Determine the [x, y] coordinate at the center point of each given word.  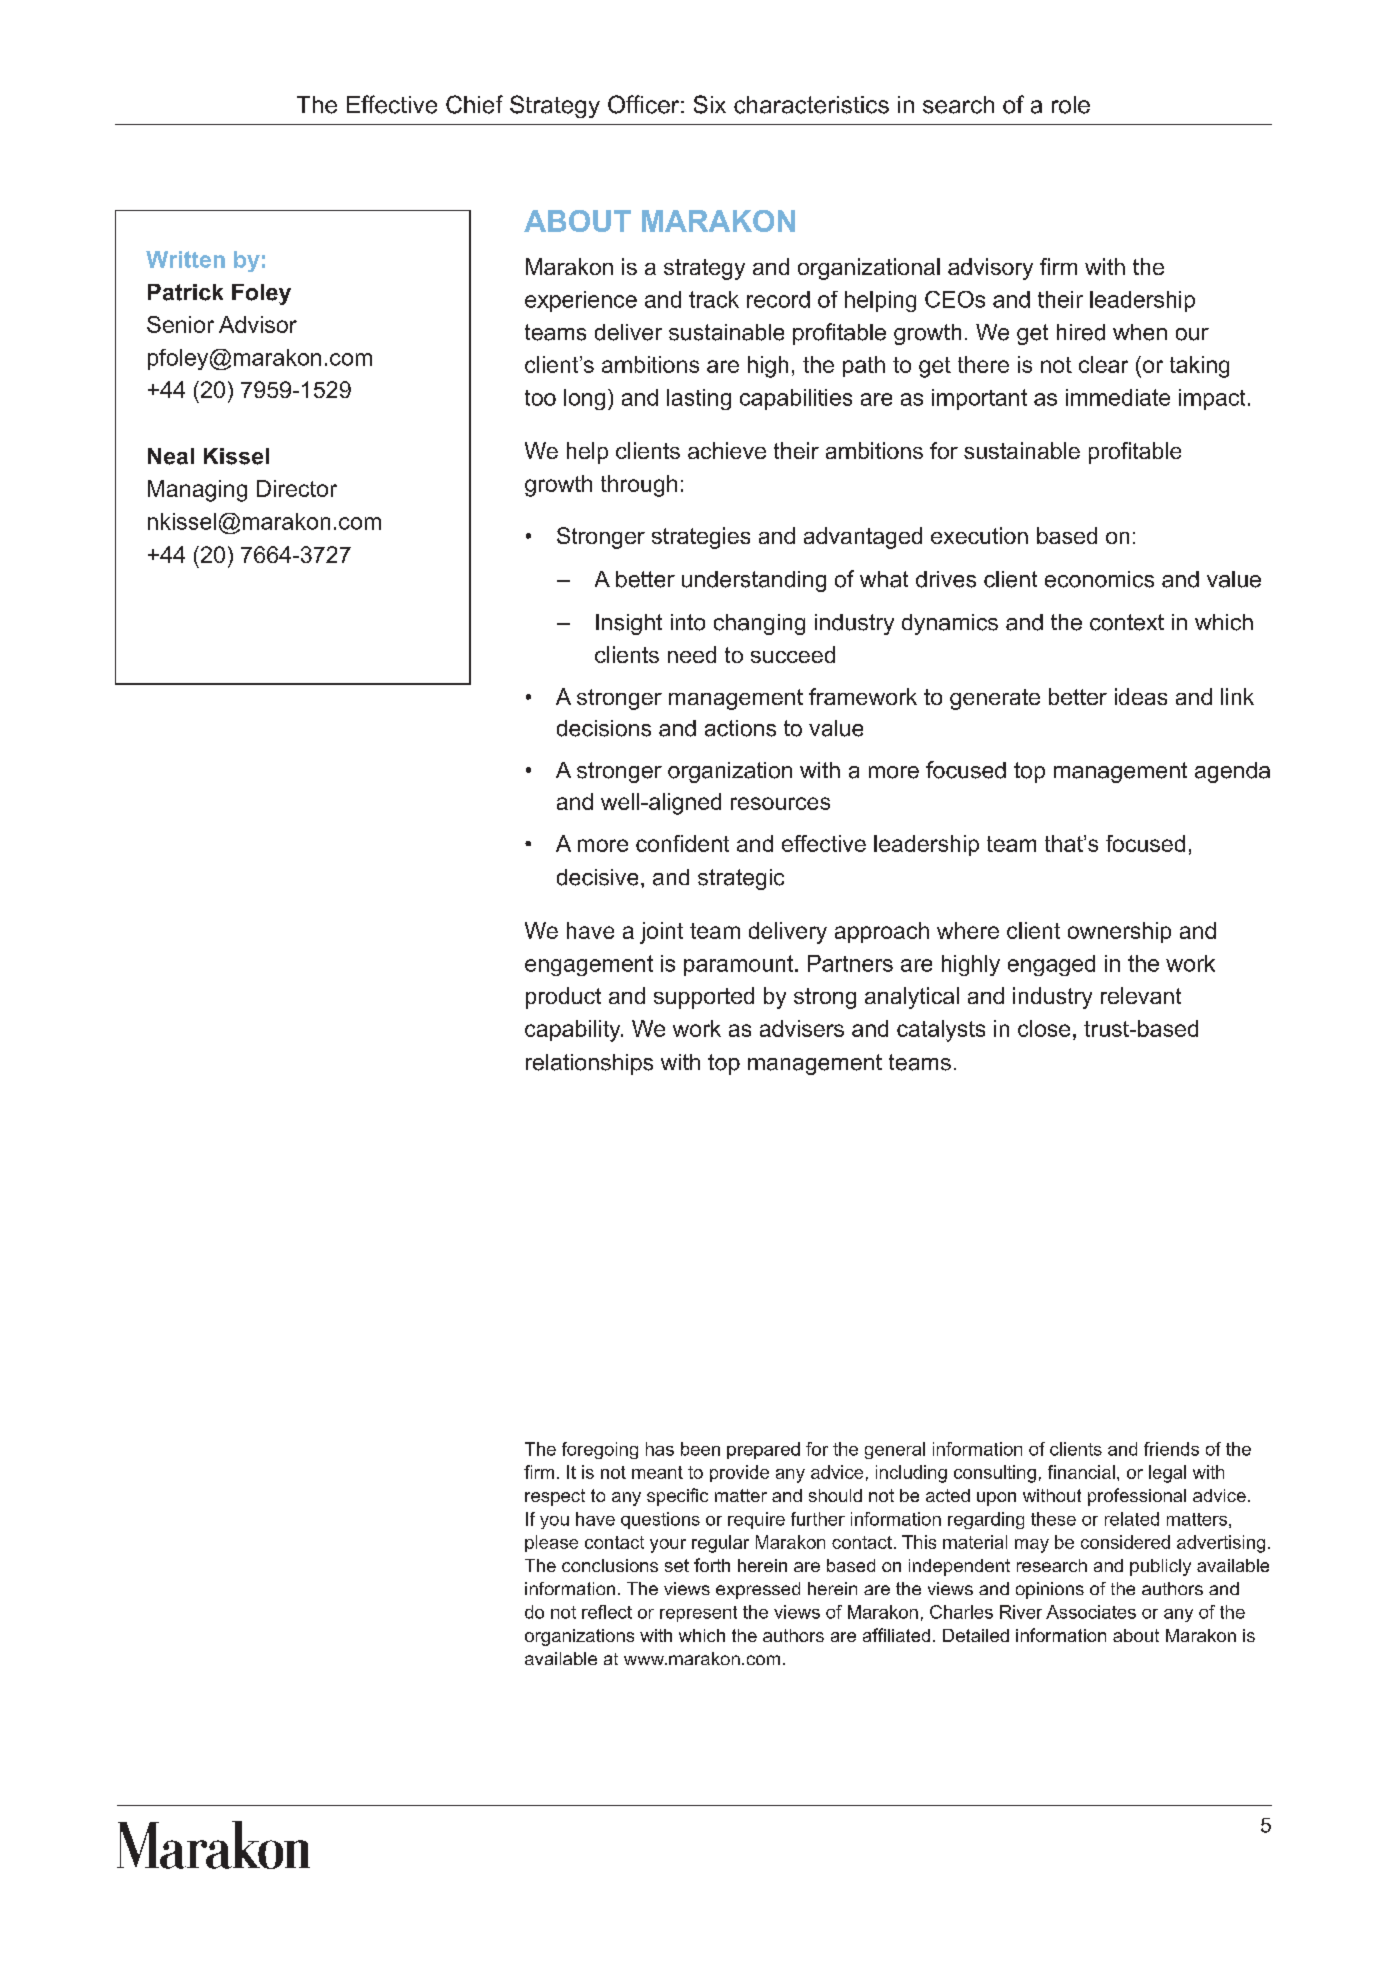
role [1071, 105]
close [1044, 1028]
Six [710, 104]
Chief [474, 104]
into [688, 622]
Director [297, 488]
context [1127, 622]
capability [574, 1031]
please [551, 1543]
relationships [589, 1064]
